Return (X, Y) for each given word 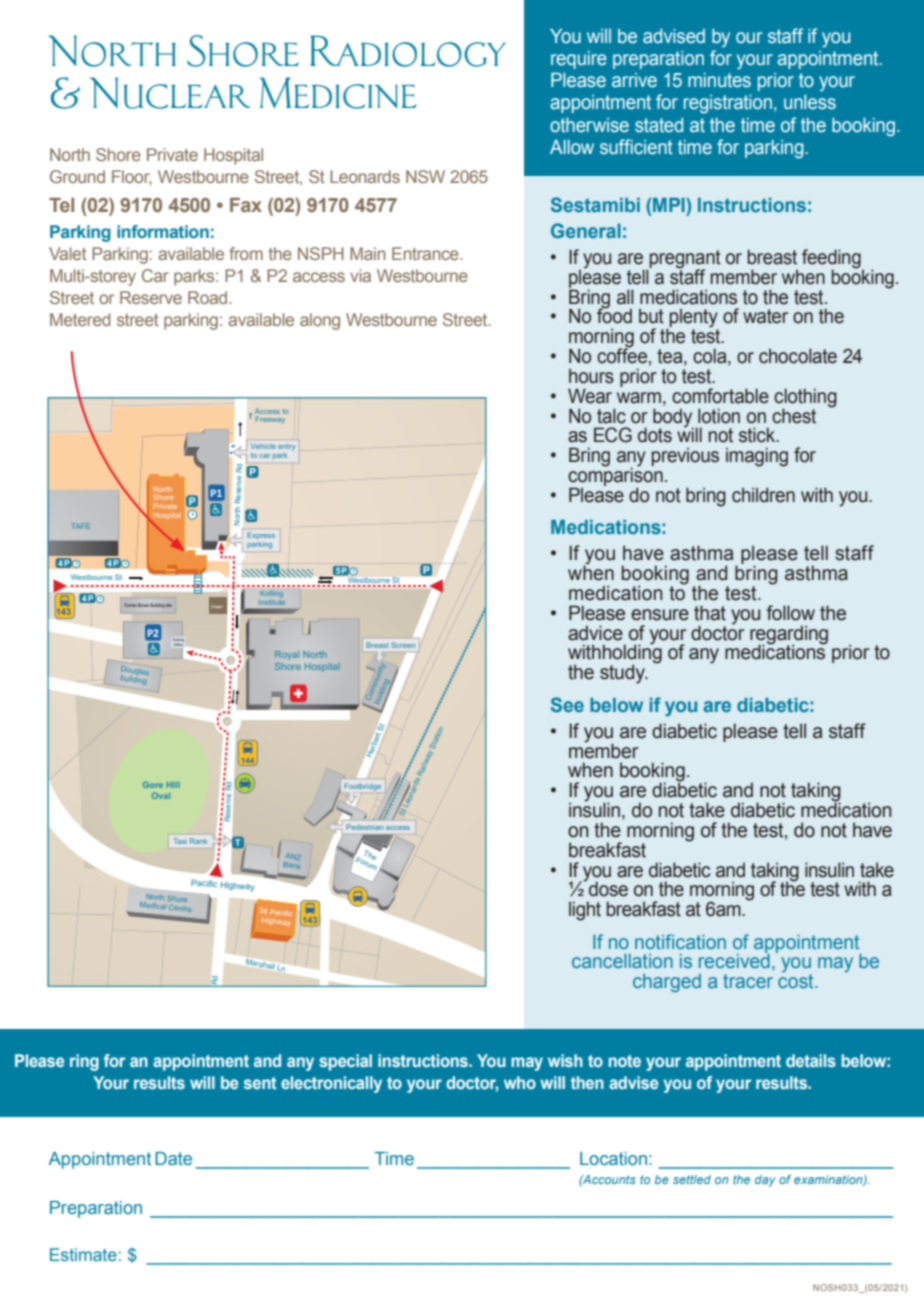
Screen (403, 645)
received (734, 959)
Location (613, 1158)
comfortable (720, 396)
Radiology (408, 51)
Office (178, 645)
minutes (719, 80)
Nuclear (170, 93)
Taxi (179, 841)
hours (591, 376)
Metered (80, 319)
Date (173, 1158)
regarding (789, 635)
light (585, 911)
